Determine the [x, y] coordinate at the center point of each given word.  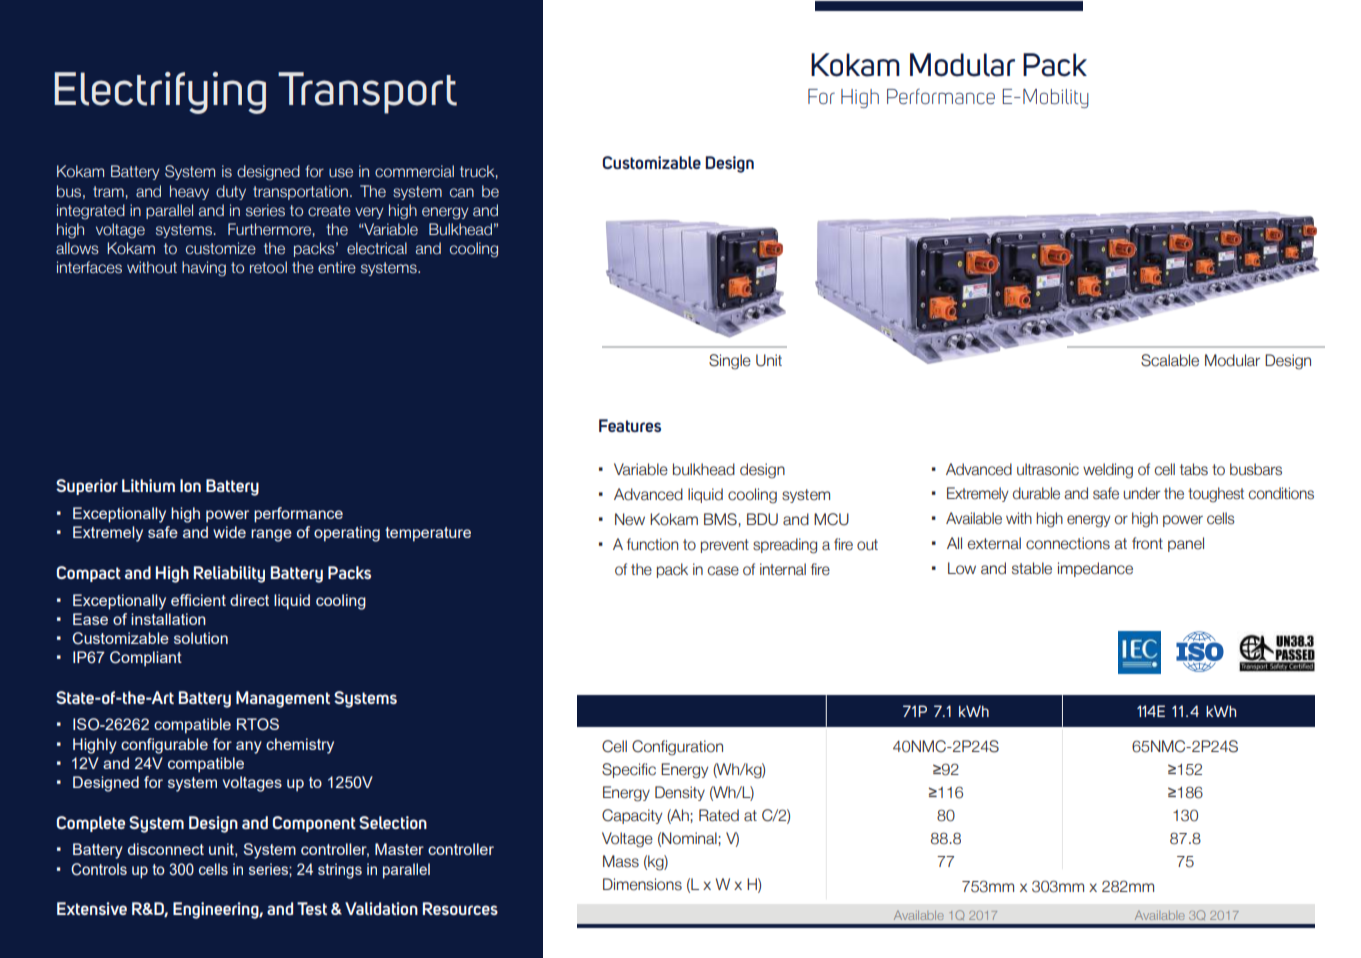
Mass [621, 861]
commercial [414, 171]
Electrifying [160, 93]
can [462, 193]
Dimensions [642, 884]
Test [312, 908]
